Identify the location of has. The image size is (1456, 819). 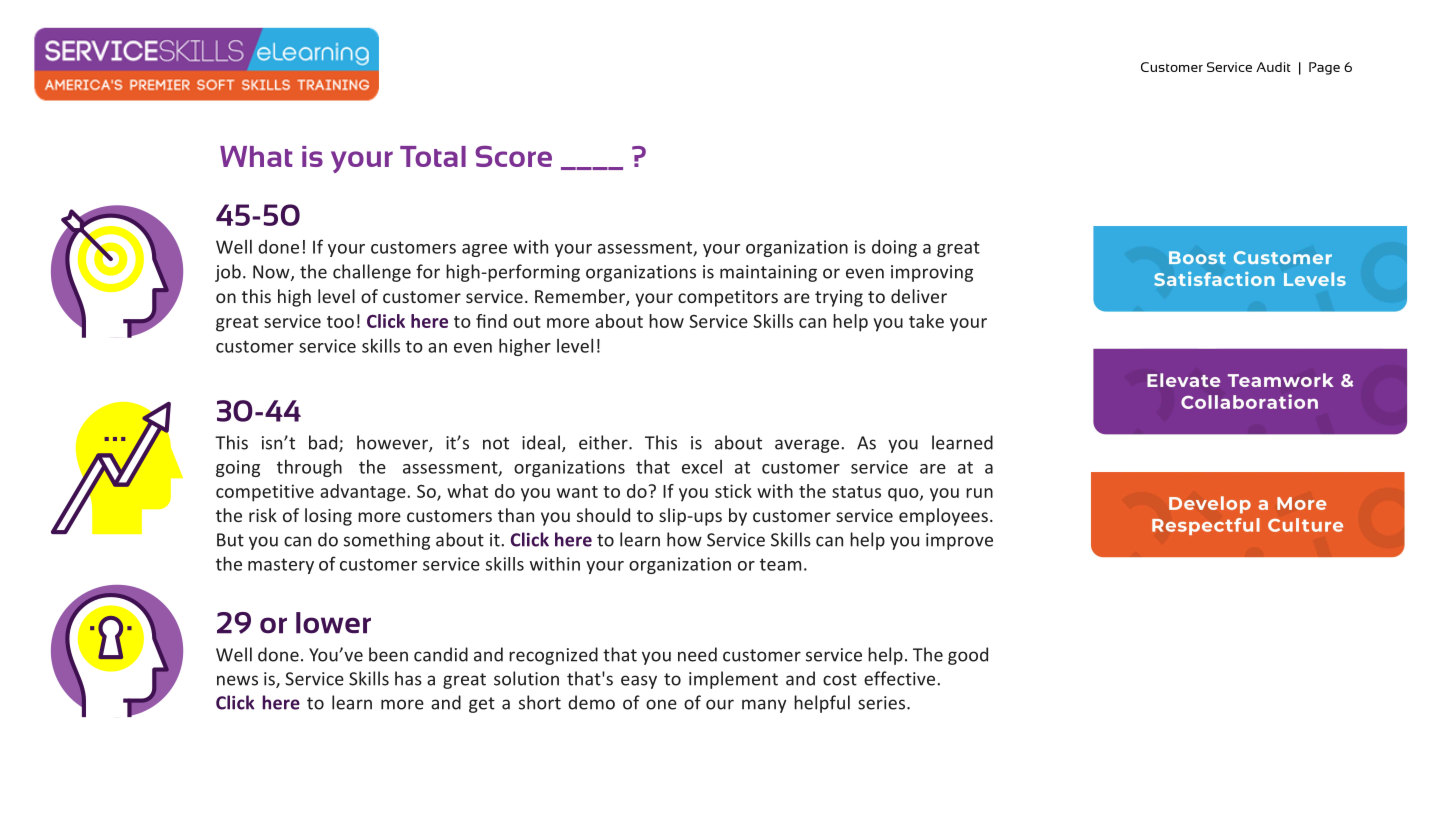
(408, 678).
